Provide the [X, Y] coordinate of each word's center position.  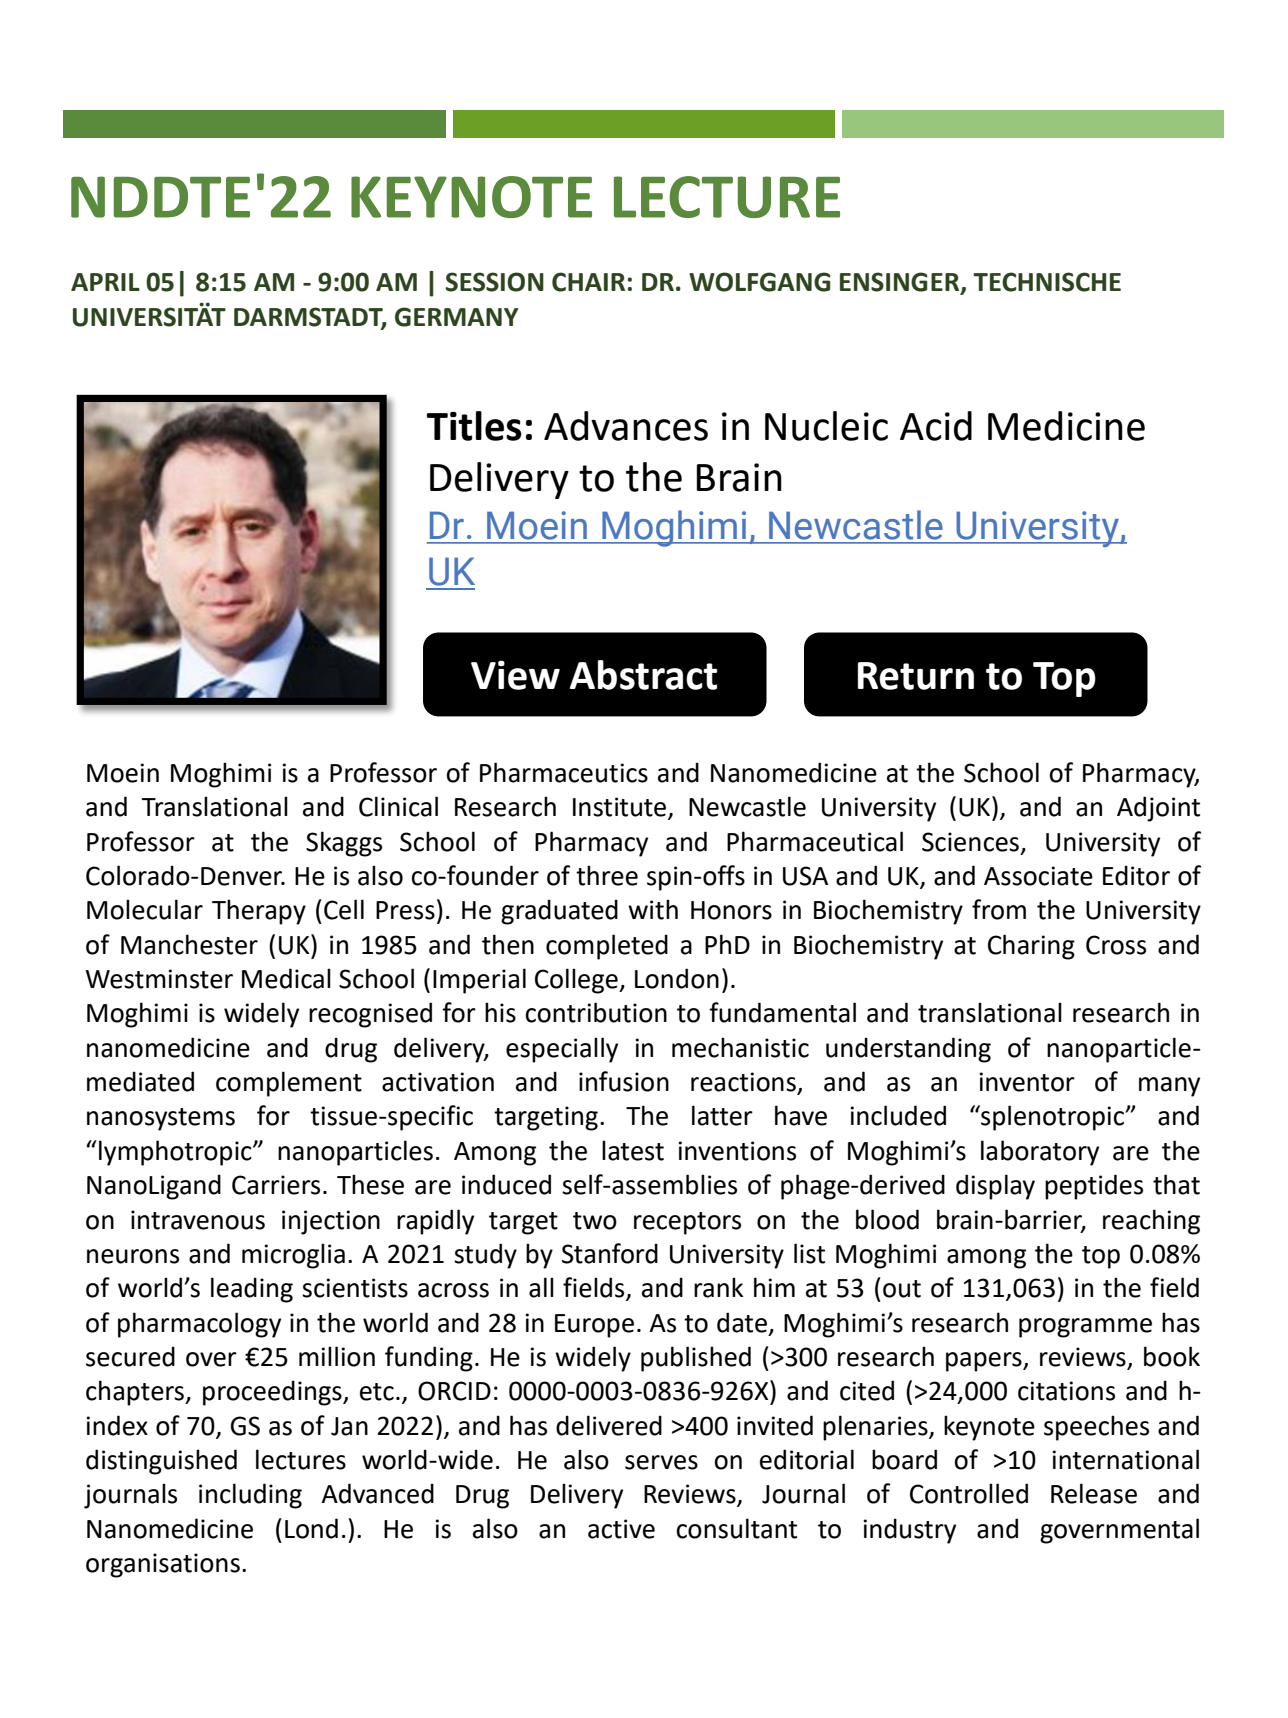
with [653, 909]
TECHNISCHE [1047, 282]
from [999, 909]
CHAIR [588, 282]
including [250, 1496]
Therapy [259, 912]
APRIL [105, 282]
